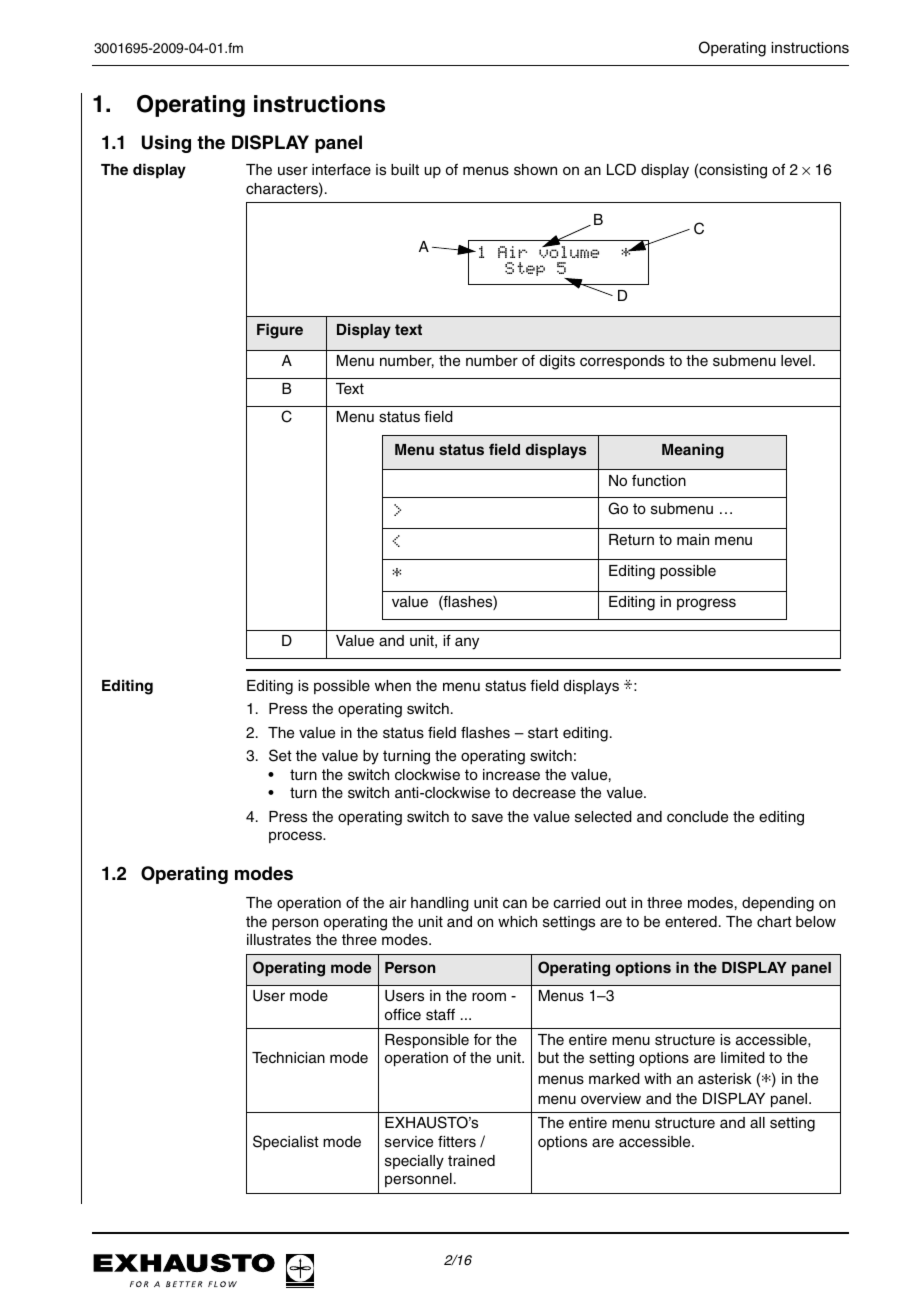 The image size is (924, 1308). Describe the element at coordinates (778, 904) in the document. I see `depending` at that location.
